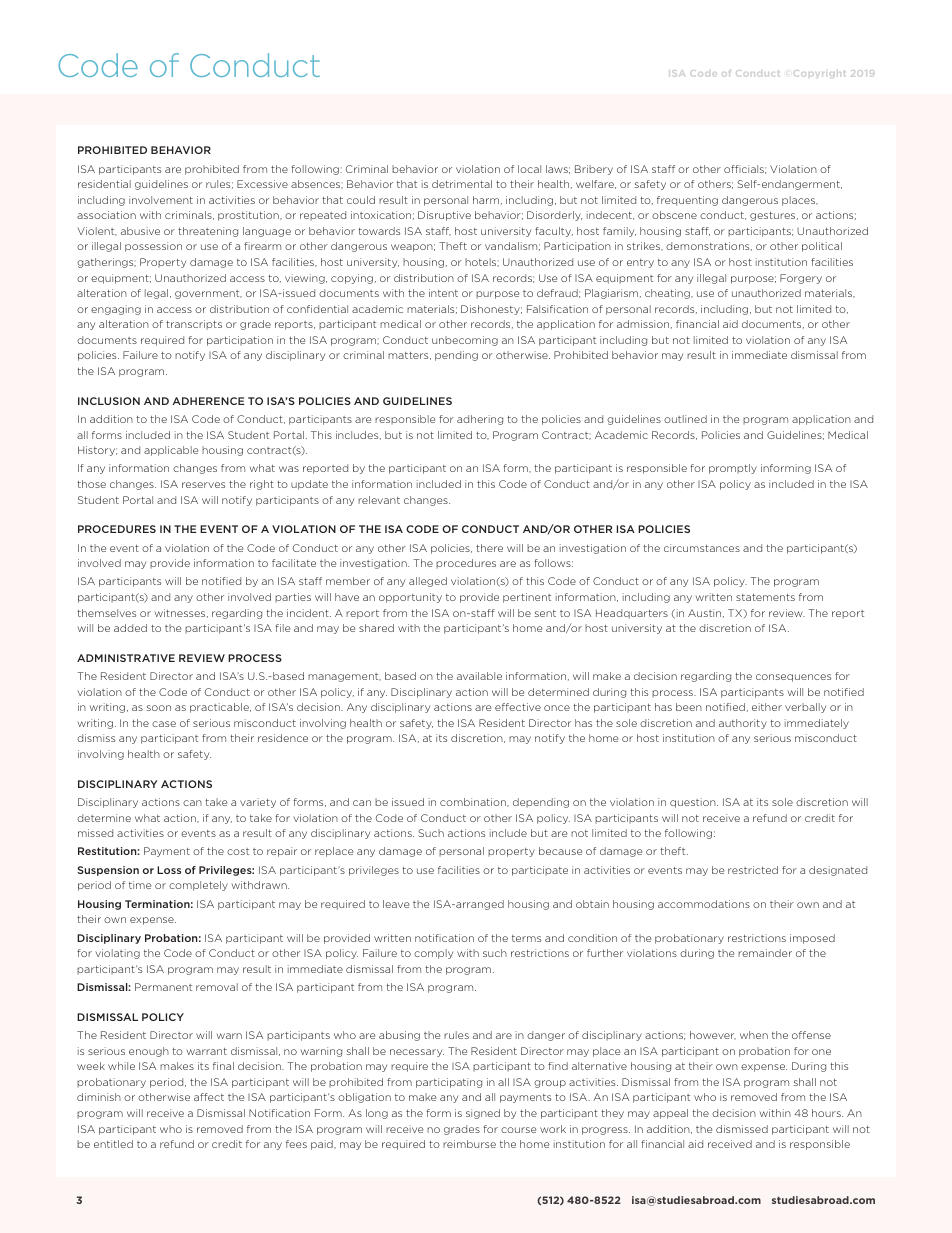 The image size is (952, 1233). Describe the element at coordinates (774, 216) in the screenshot. I see `gestures` at that location.
